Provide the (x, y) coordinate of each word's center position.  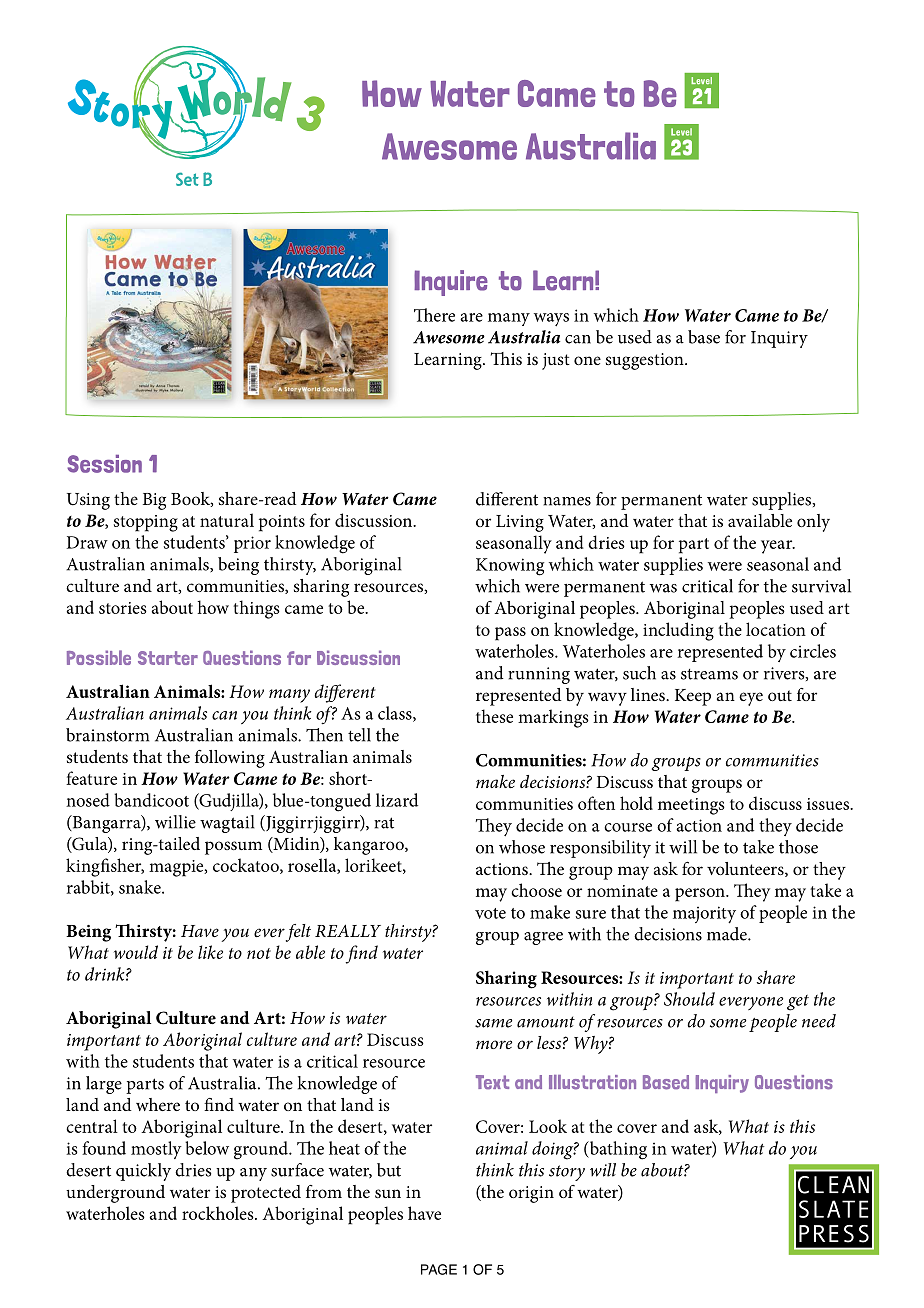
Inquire (451, 283)
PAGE (439, 1269)
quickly (143, 1172)
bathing (617, 1150)
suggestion (646, 361)
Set (187, 179)
